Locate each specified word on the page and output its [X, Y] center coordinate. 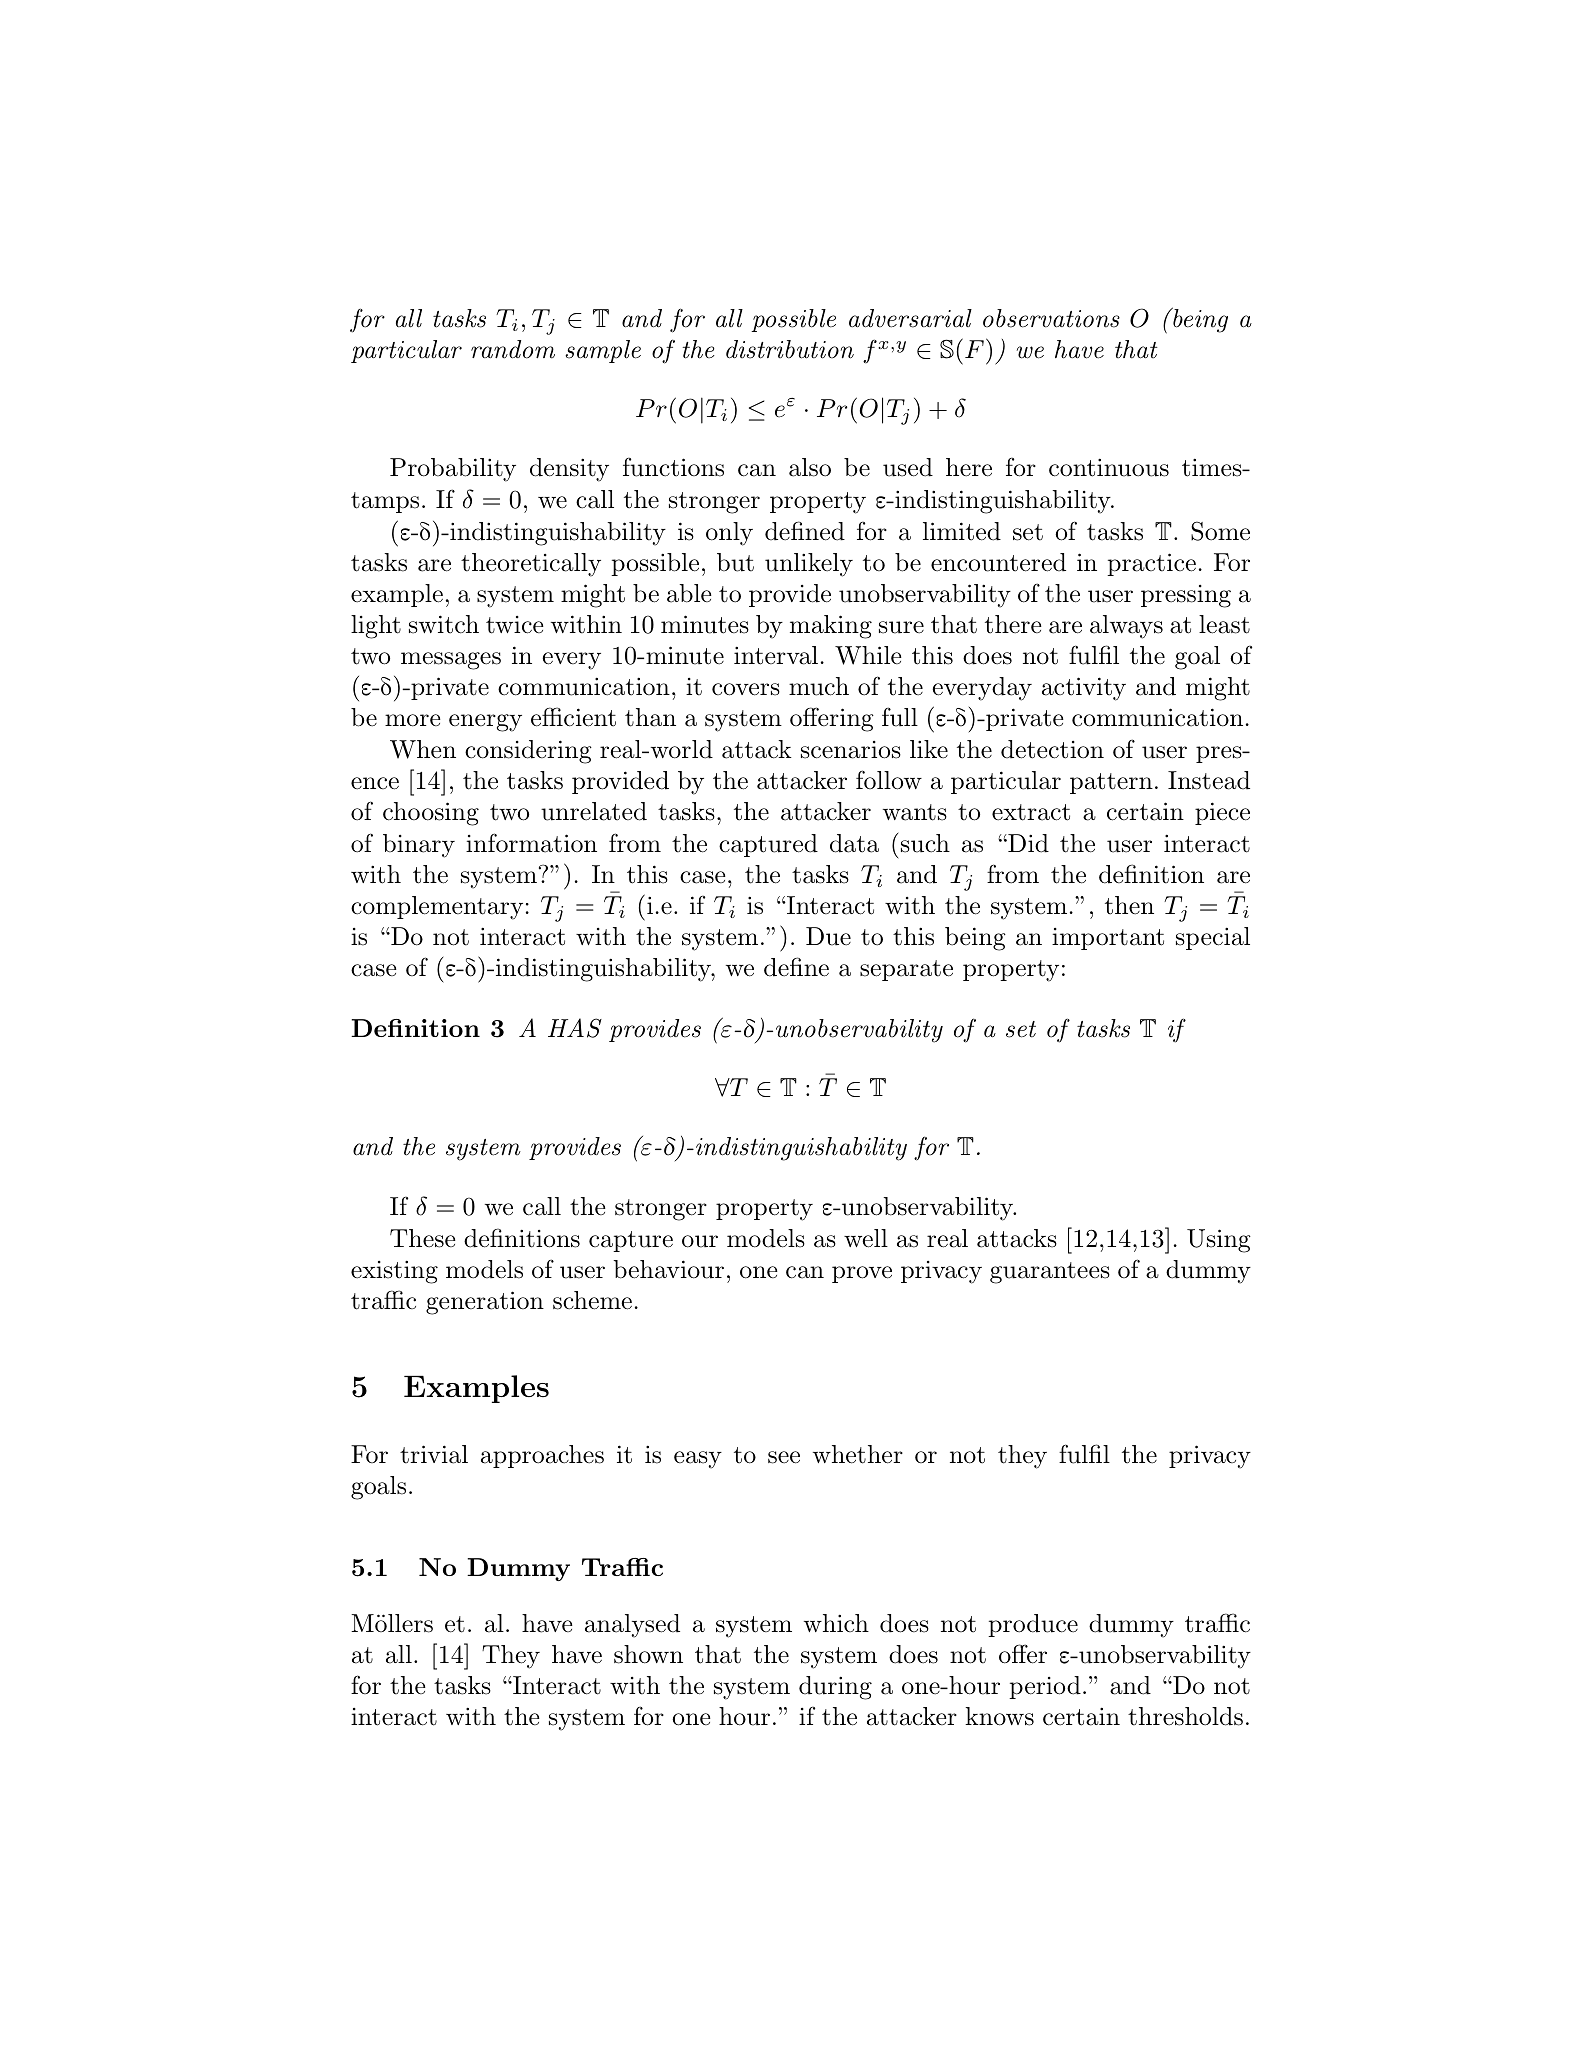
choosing [431, 814]
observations [1051, 318]
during [835, 1688]
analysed [632, 1626]
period [1045, 1687]
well [866, 1238]
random [513, 349]
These [423, 1238]
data [854, 843]
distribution [790, 349]
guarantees [1050, 1273]
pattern [1111, 783]
